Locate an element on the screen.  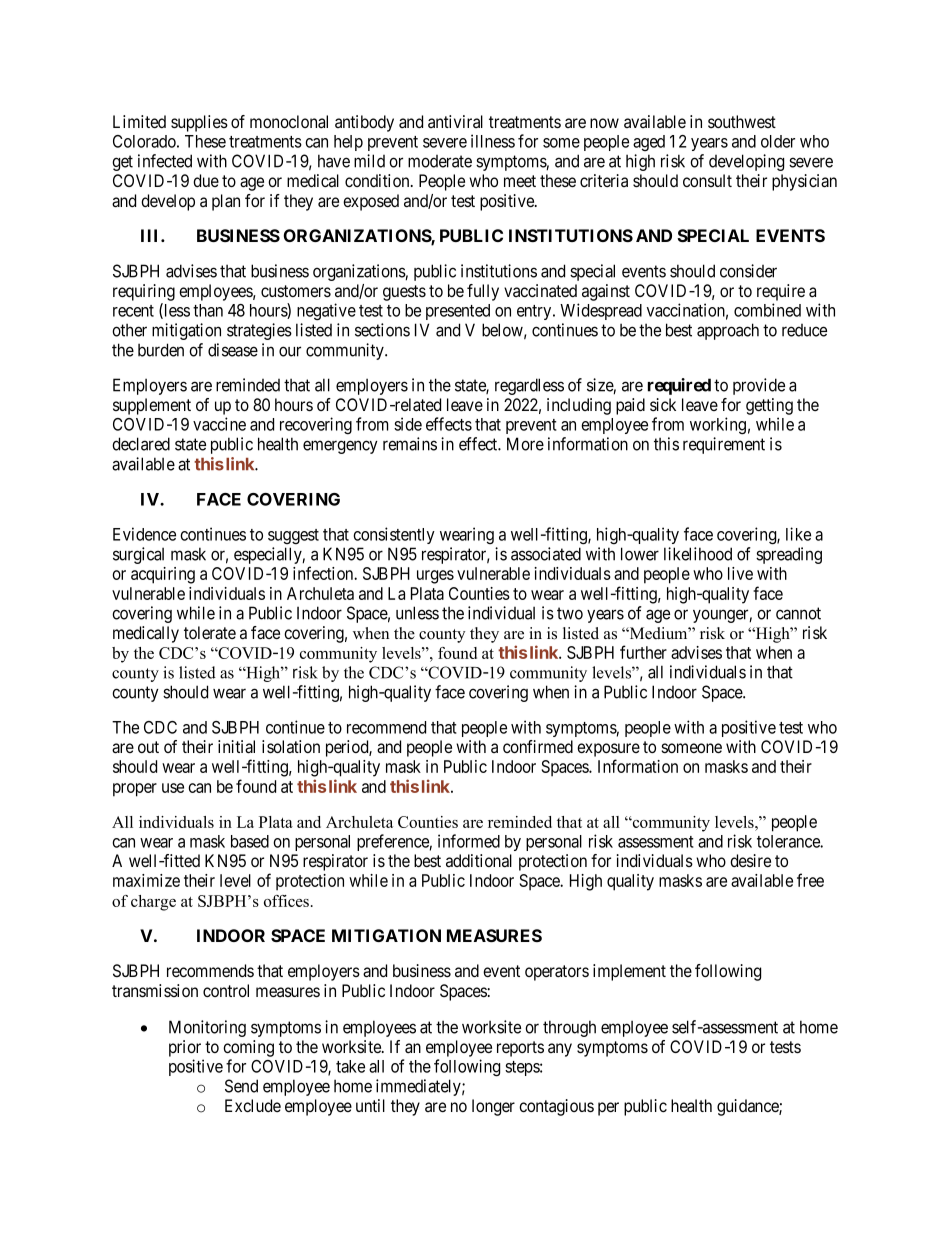
working is located at coordinates (718, 426).
